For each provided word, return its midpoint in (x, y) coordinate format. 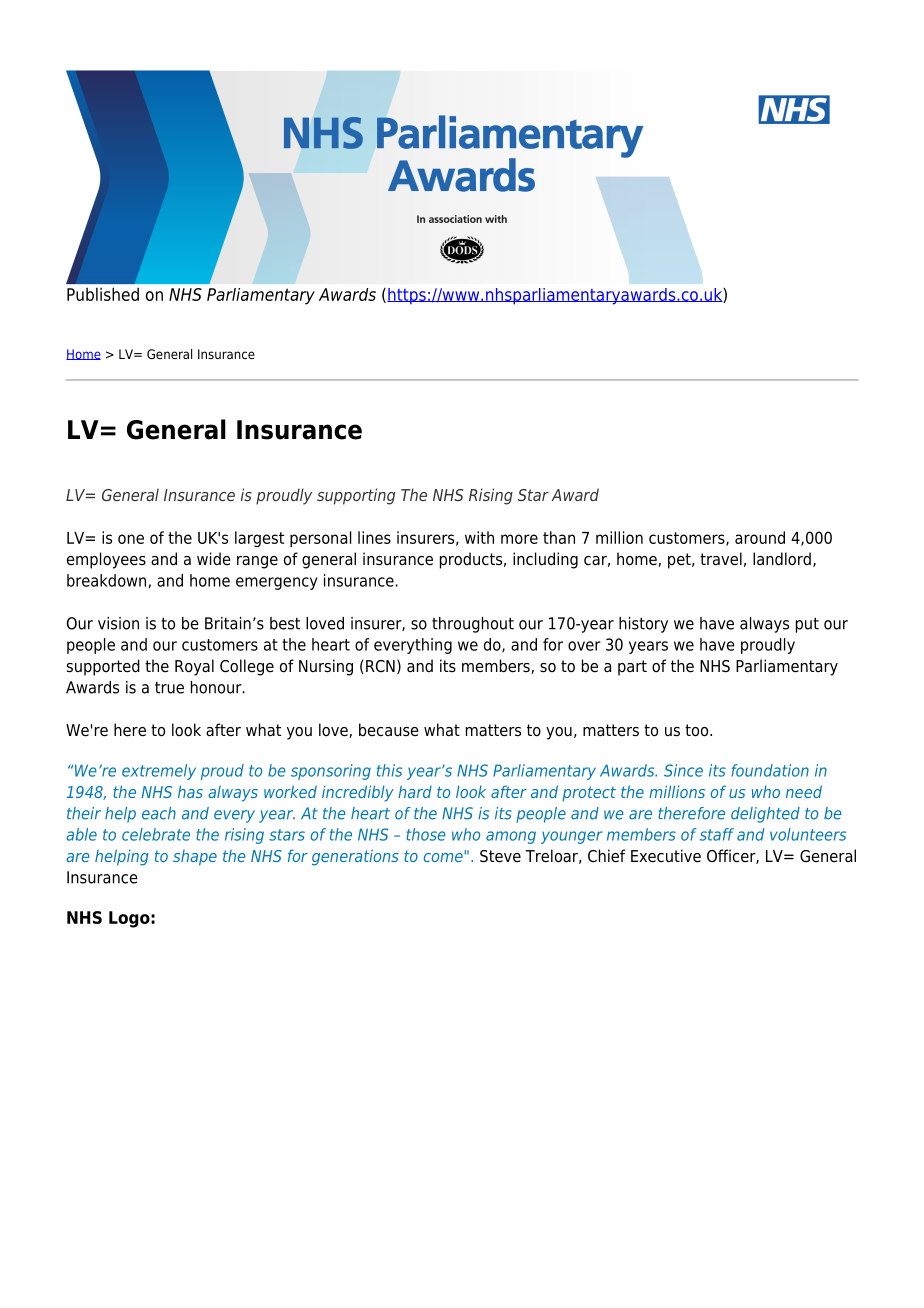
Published (103, 294)
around (760, 537)
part (632, 668)
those (426, 834)
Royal (194, 667)
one (131, 539)
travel (721, 559)
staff (717, 834)
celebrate (156, 834)
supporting (356, 496)
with (479, 537)
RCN (380, 666)
